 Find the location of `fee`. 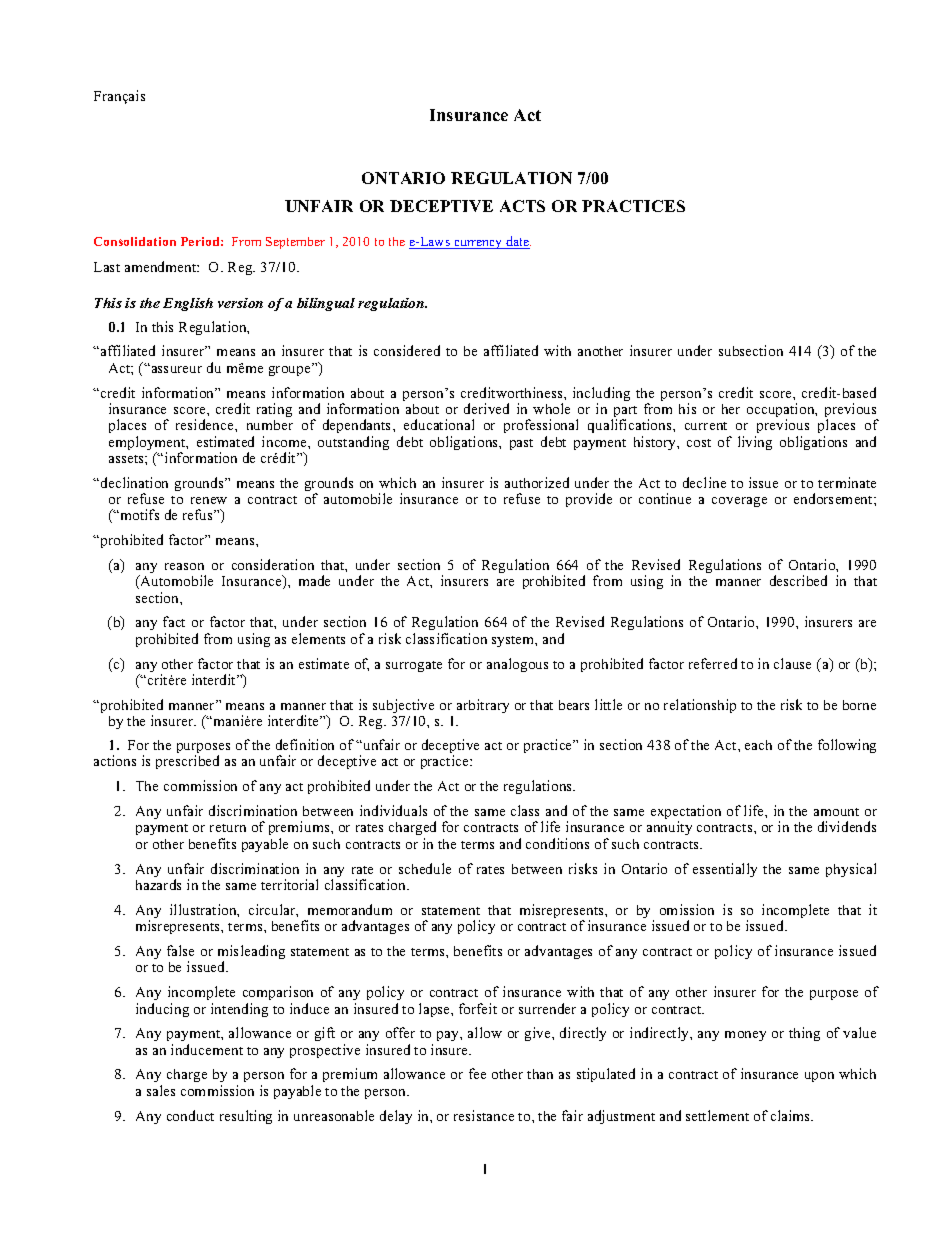

fee is located at coordinates (477, 1073).
